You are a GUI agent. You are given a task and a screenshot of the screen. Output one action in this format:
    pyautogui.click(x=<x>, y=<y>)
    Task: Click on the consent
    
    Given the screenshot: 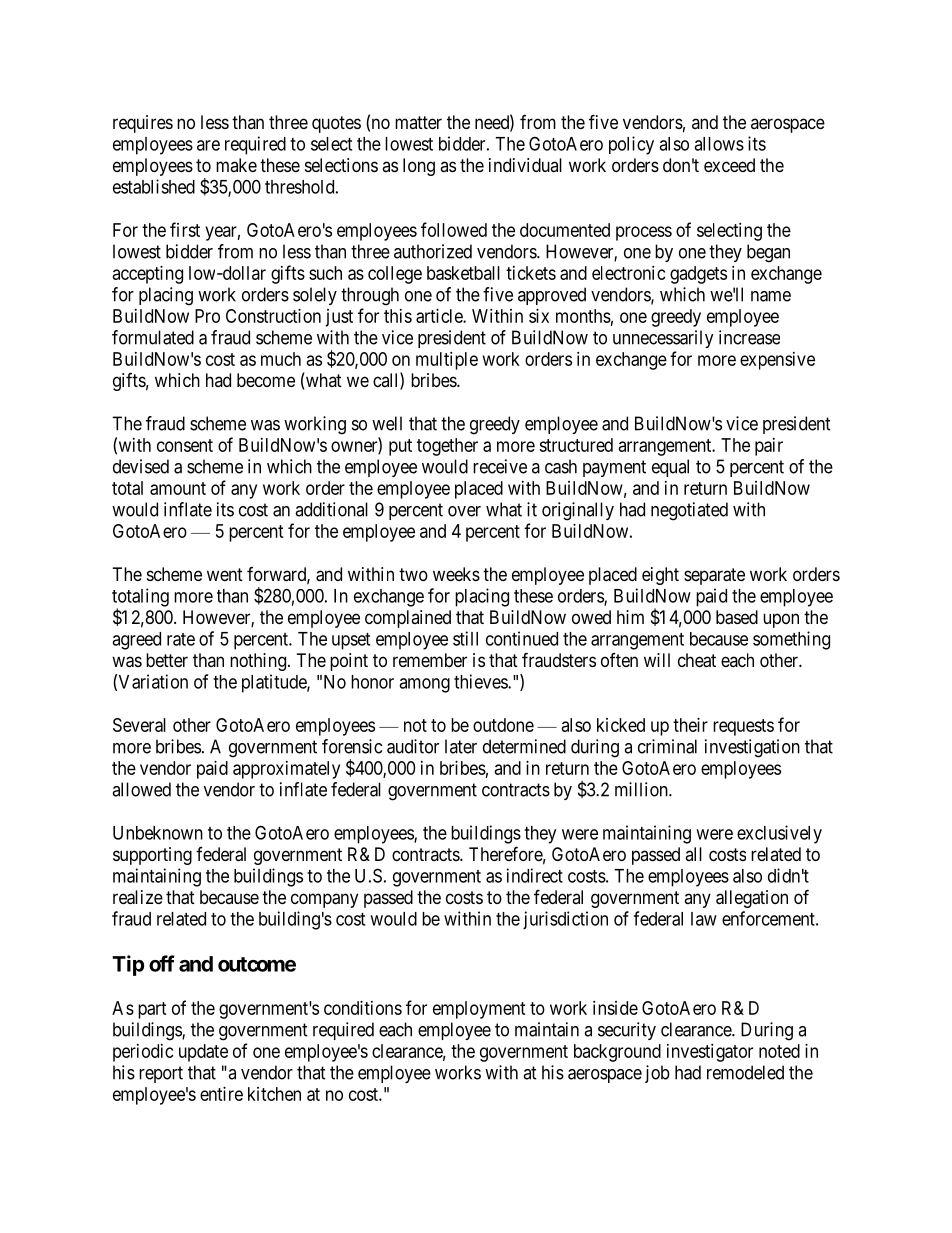 What is the action you would take?
    pyautogui.click(x=185, y=445)
